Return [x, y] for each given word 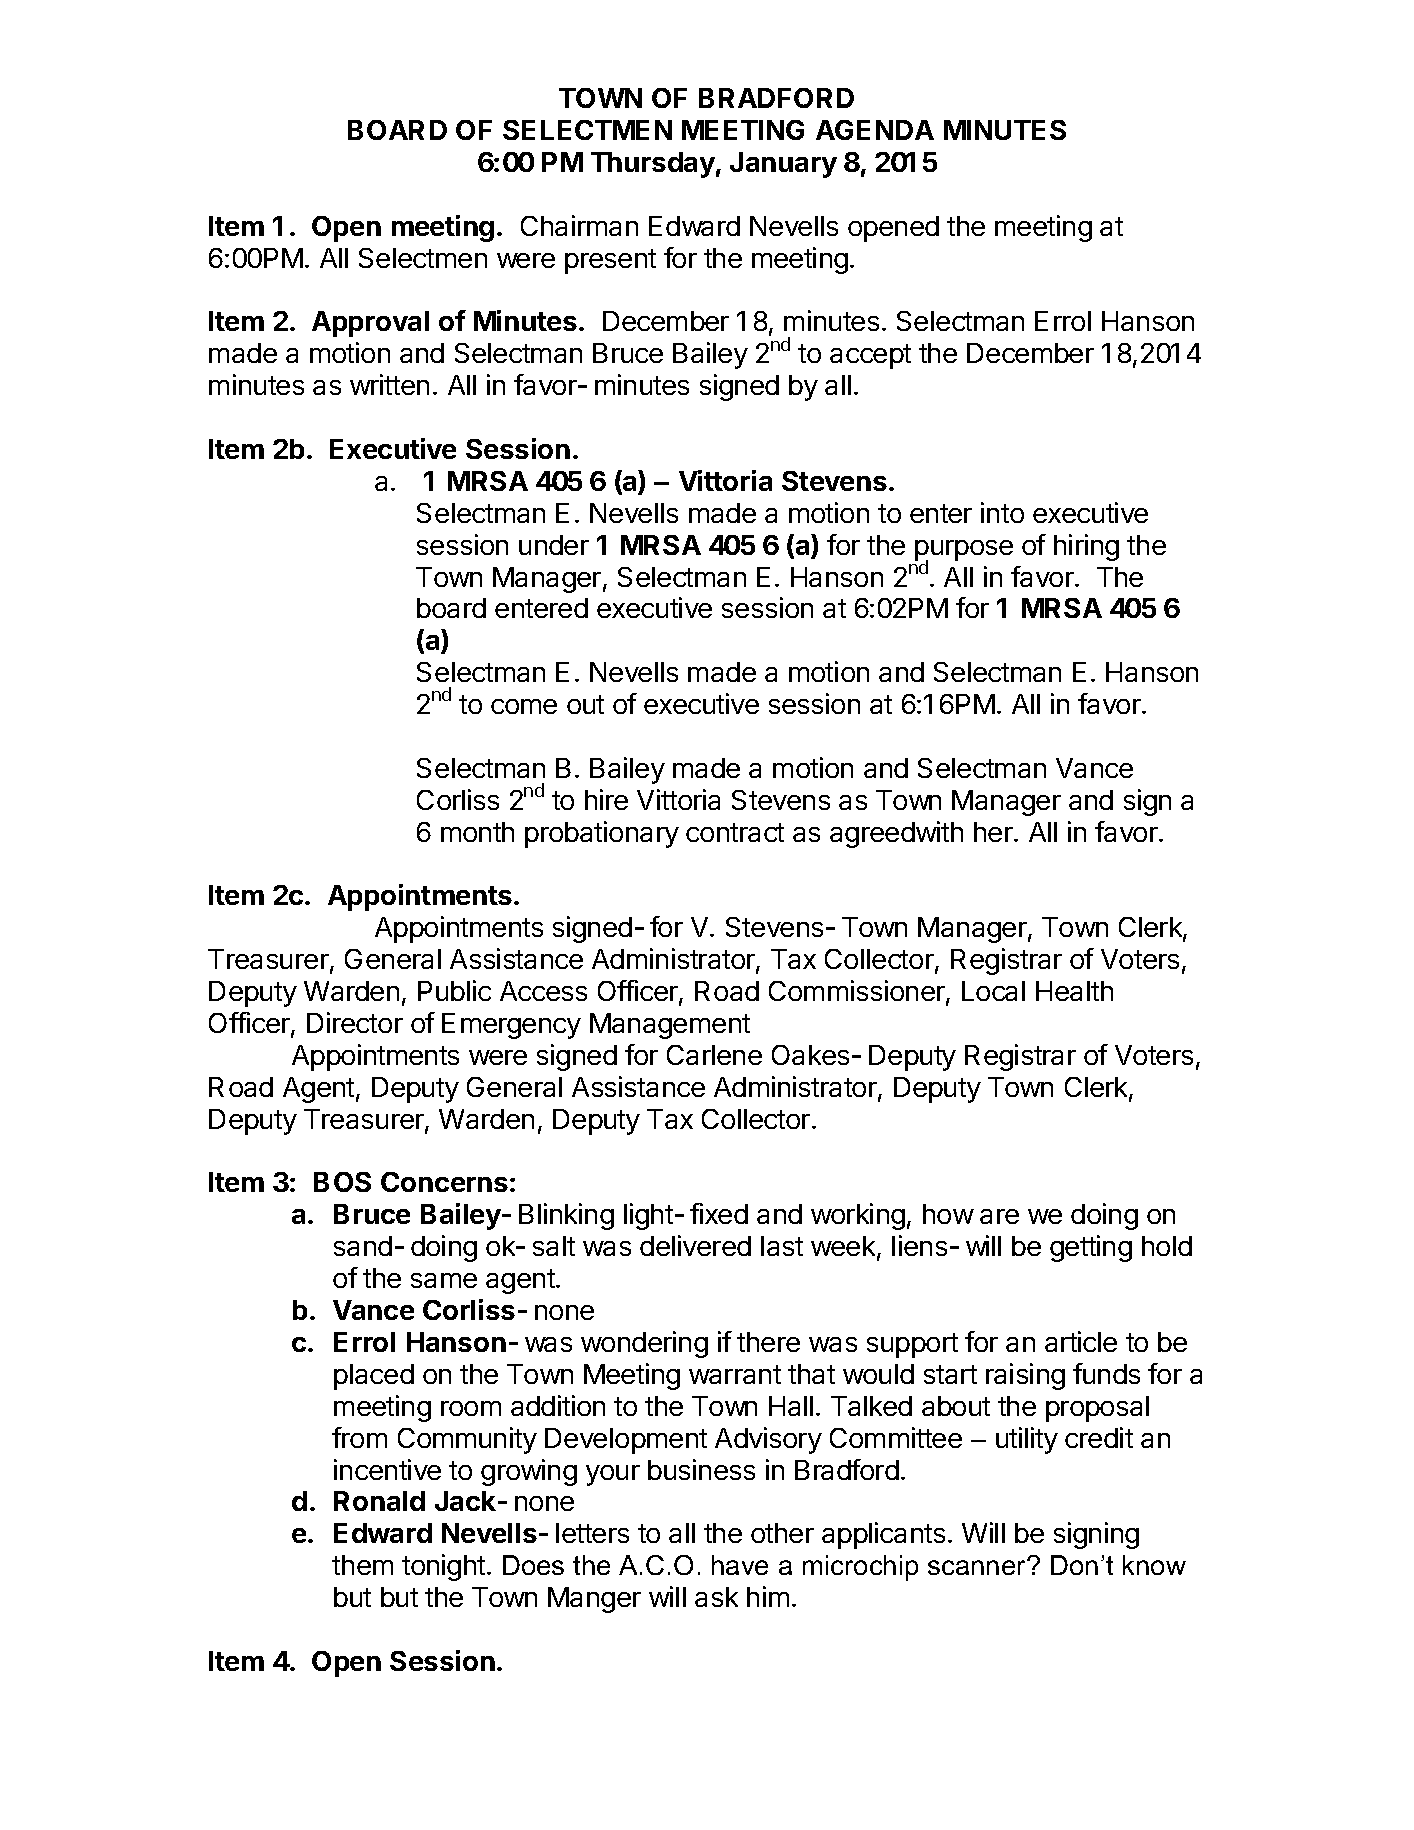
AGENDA [875, 130]
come [524, 706]
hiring [1086, 547]
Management [670, 1026]
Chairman [579, 225]
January [783, 165]
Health [1074, 991]
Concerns [444, 1182]
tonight [443, 1567]
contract [735, 832]
